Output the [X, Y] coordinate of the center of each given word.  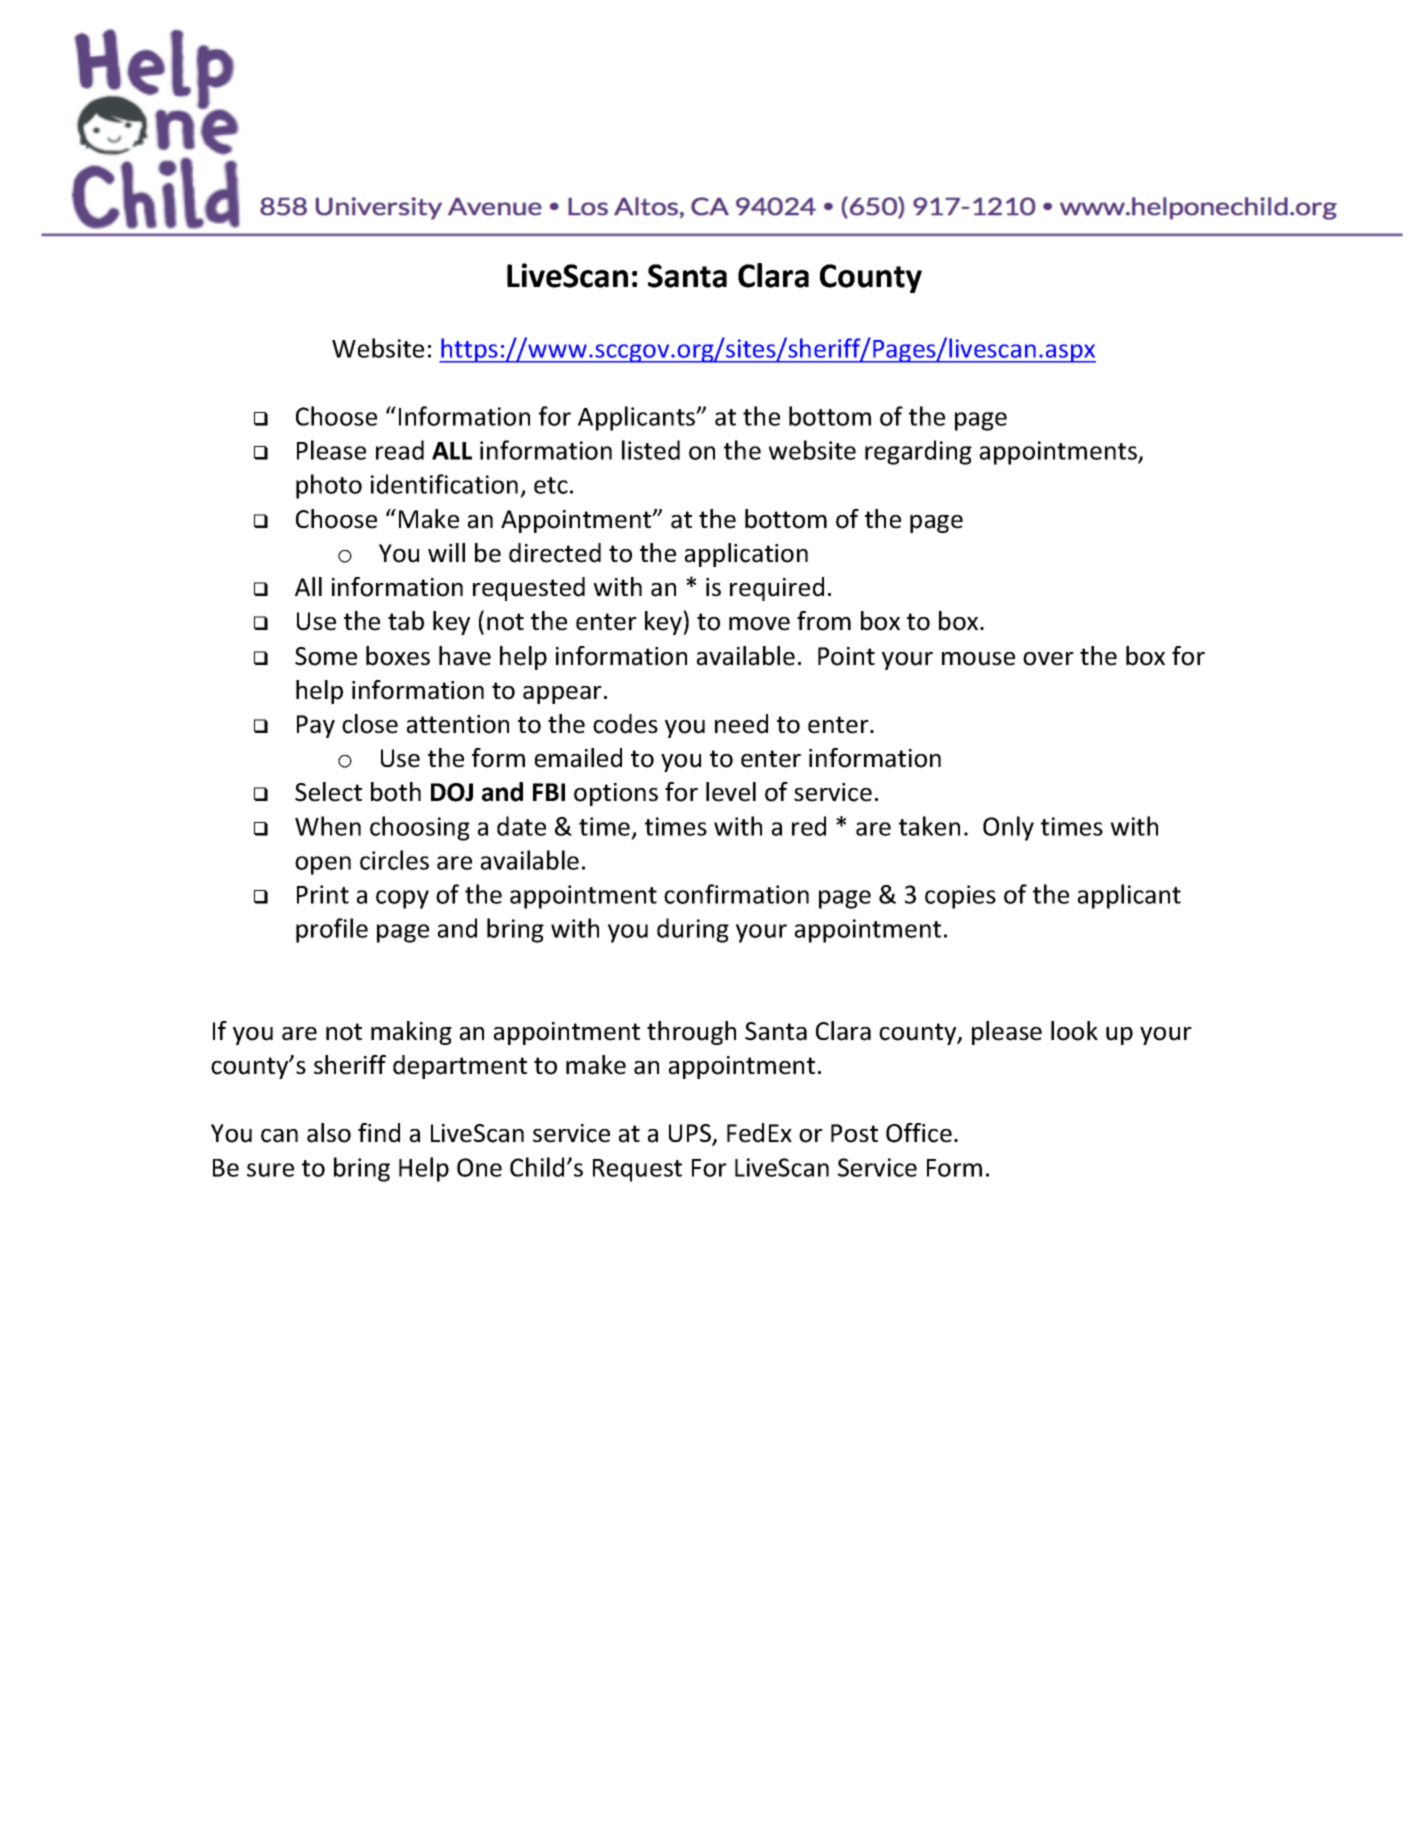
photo [329, 486]
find [379, 1133]
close [370, 724]
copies [960, 897]
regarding [918, 452]
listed [651, 450]
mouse [978, 659]
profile [332, 930]
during [693, 930]
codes [625, 724]
